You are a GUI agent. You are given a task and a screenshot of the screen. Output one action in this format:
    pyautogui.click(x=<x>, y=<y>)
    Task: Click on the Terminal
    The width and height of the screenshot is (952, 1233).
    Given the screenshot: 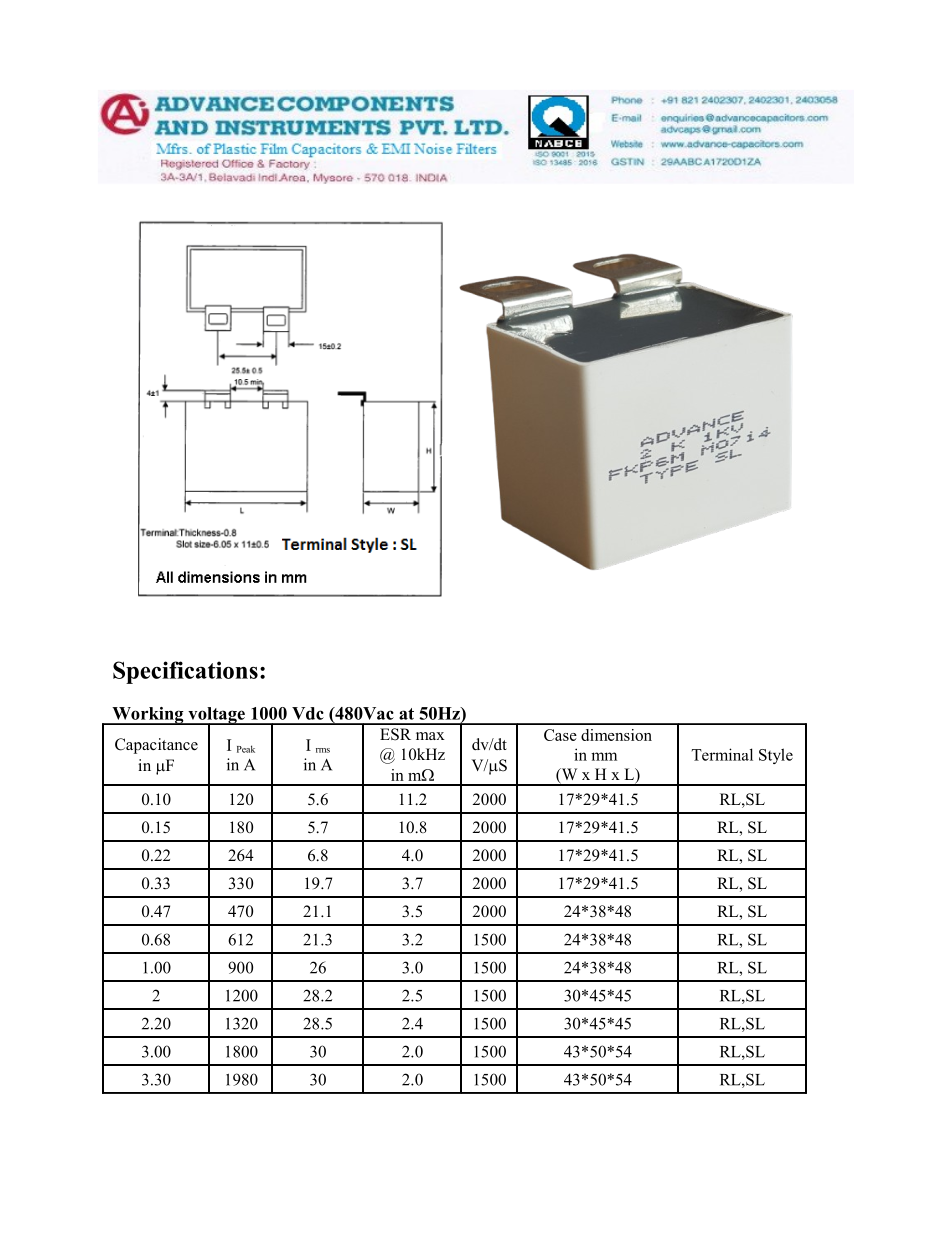 What is the action you would take?
    pyautogui.click(x=722, y=754)
